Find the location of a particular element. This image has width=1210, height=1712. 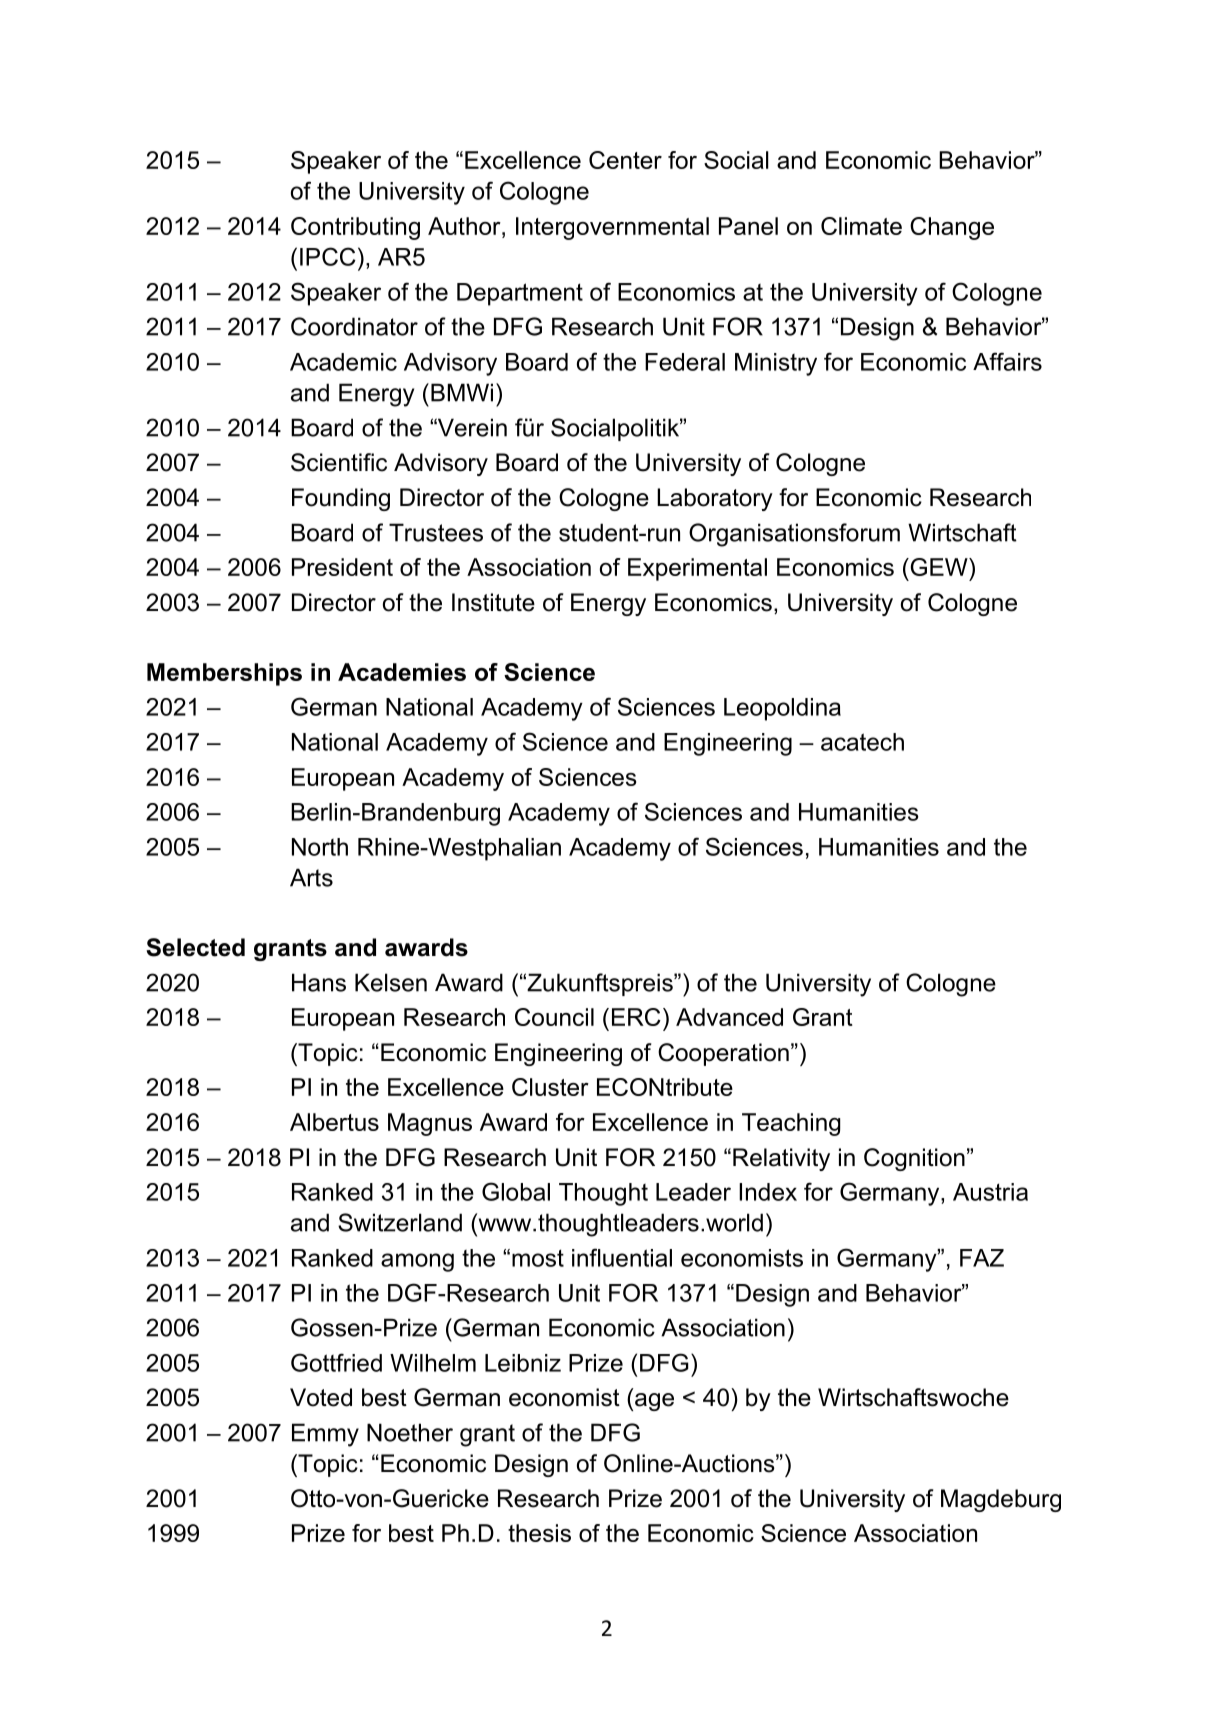

ERC is located at coordinates (636, 1017).
